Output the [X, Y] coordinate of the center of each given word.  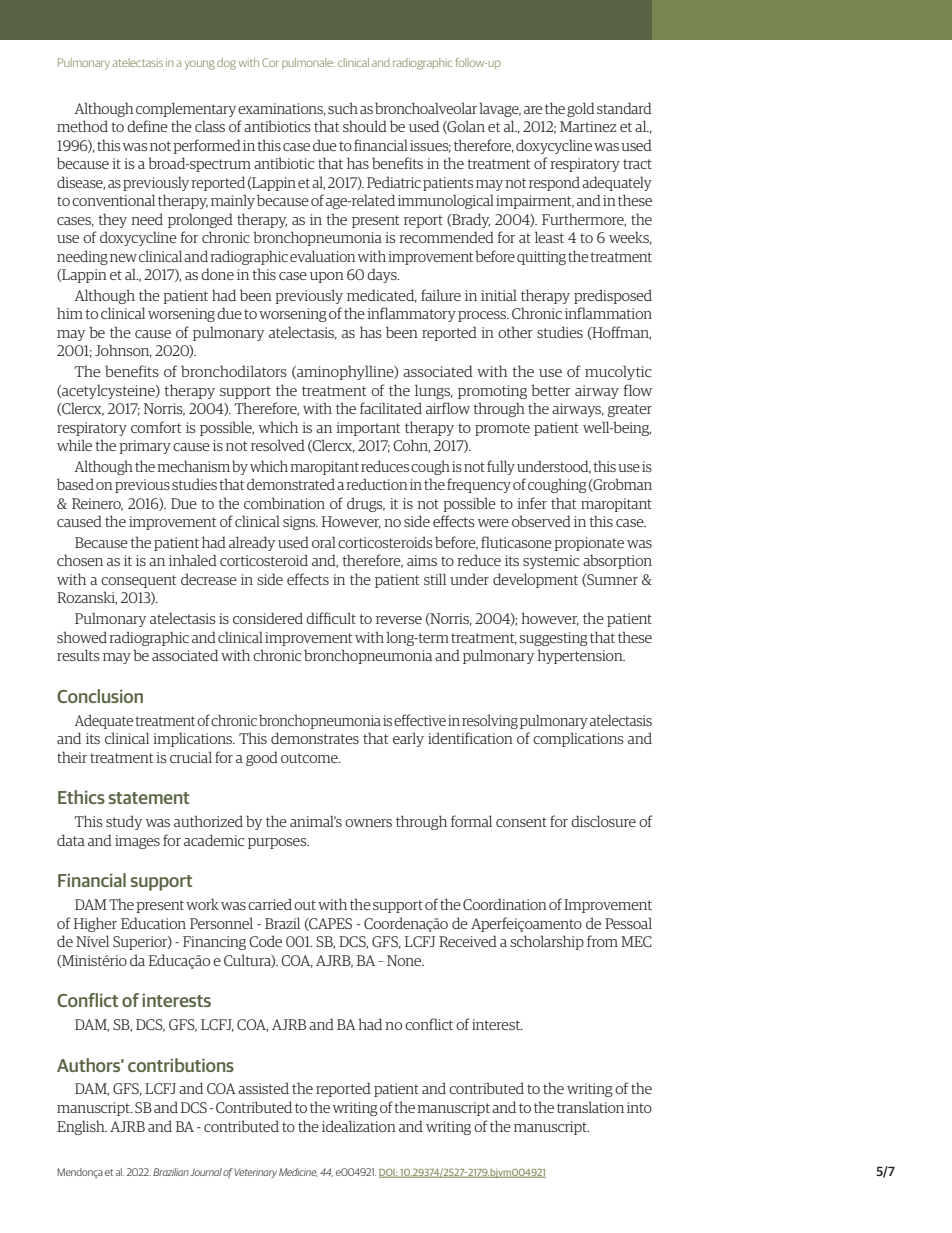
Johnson [123, 351]
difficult [331, 618]
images [137, 842]
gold [581, 109]
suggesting [553, 639]
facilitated [391, 408]
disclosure [603, 821]
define [147, 126]
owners [368, 823]
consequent [138, 581]
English [82, 1127]
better [550, 390]
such [343, 108]
